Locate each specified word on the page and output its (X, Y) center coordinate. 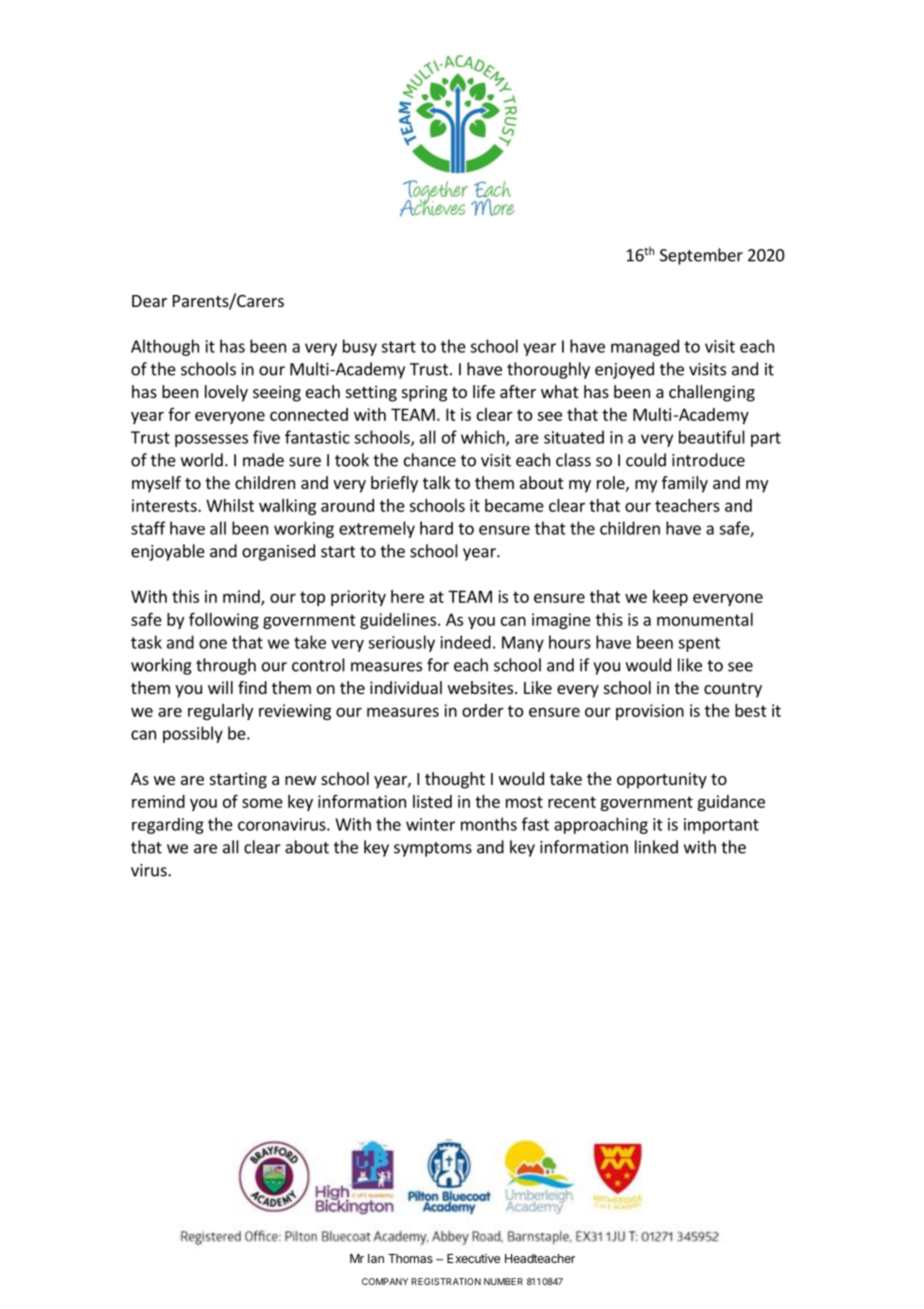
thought (455, 780)
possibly (193, 734)
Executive (473, 1258)
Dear (149, 301)
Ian (376, 1258)
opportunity (662, 780)
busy (360, 347)
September (701, 256)
